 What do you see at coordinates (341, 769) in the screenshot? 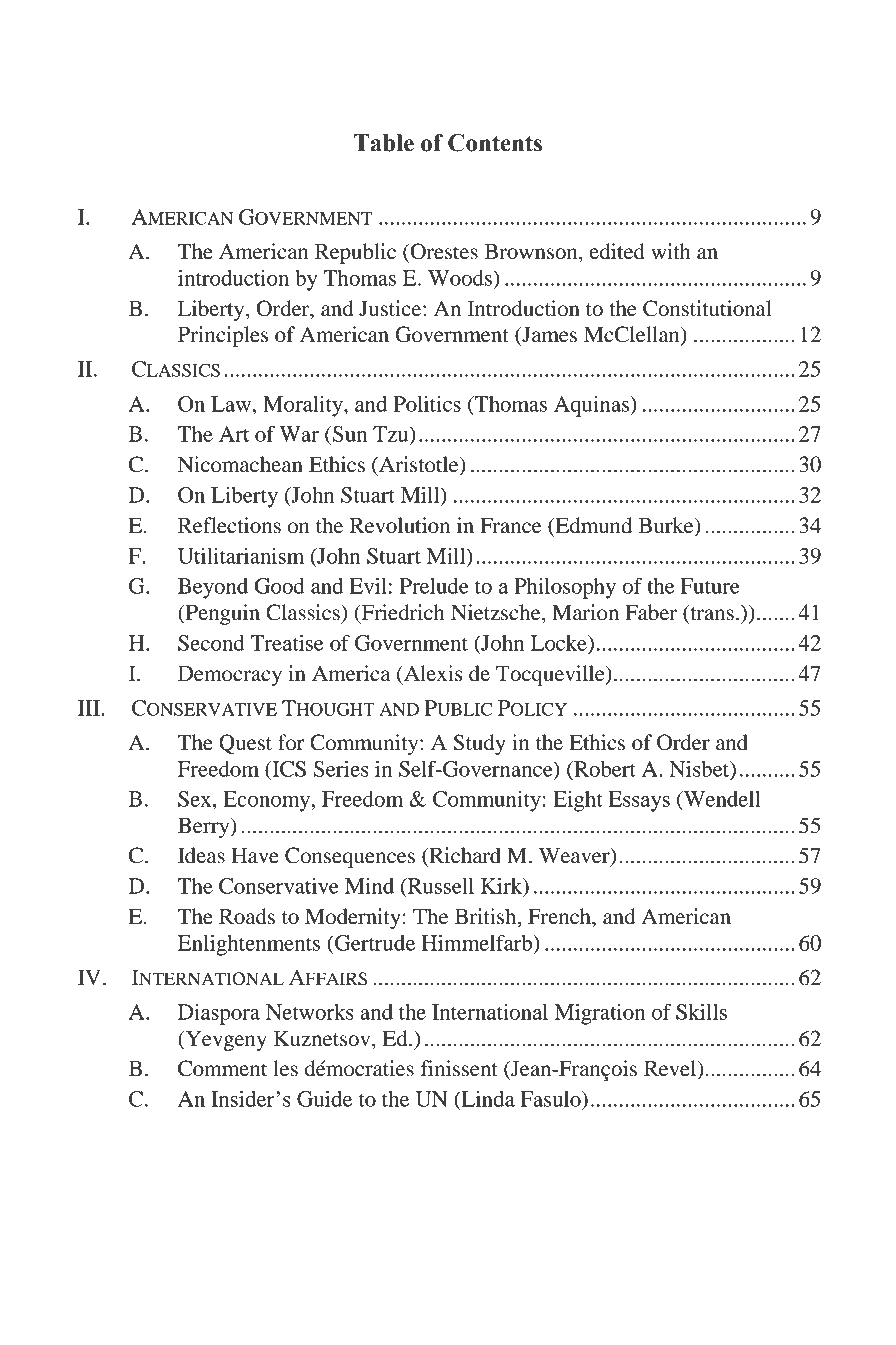
I see `Series` at bounding box center [341, 769].
